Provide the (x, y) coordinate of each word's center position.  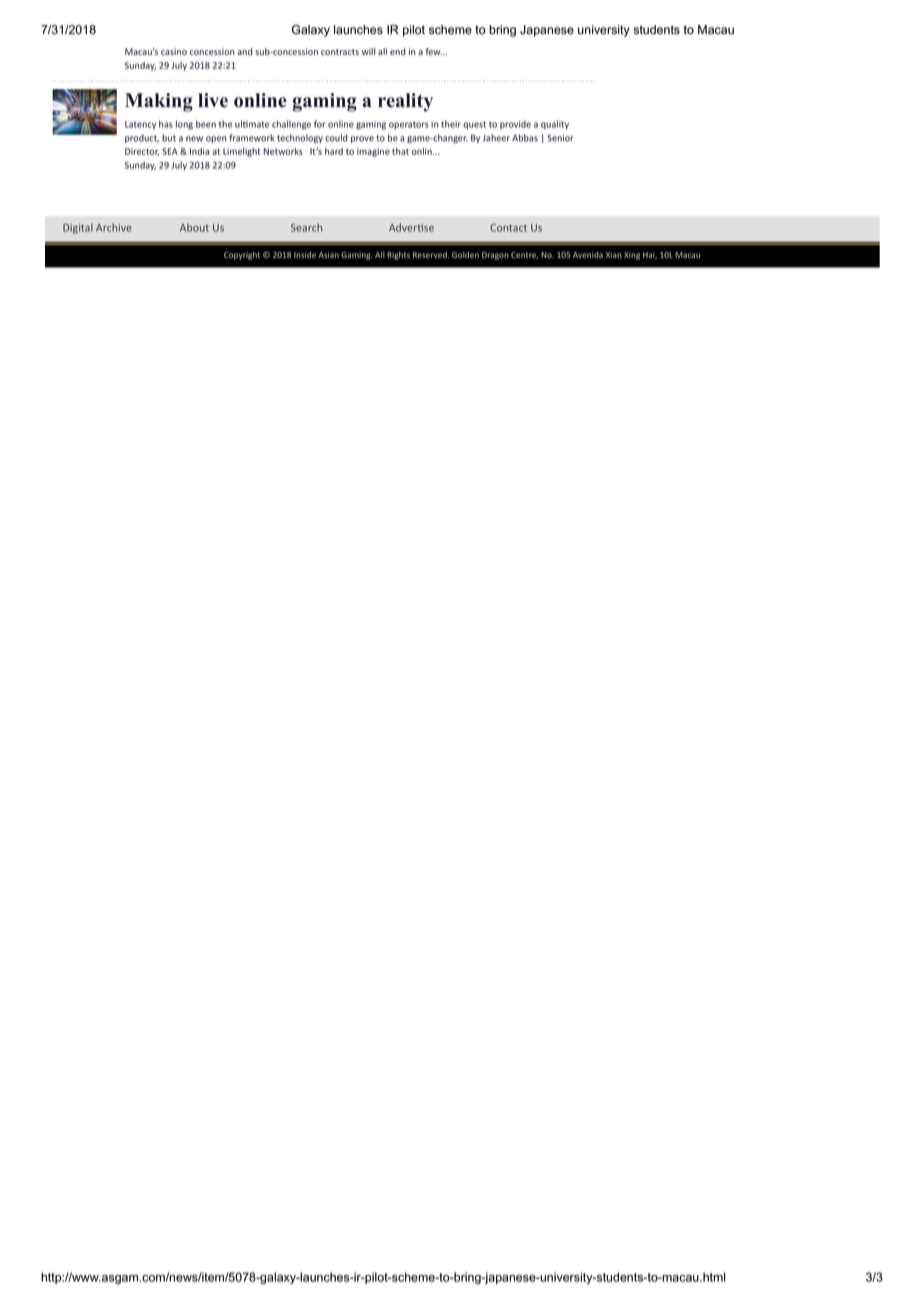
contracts (340, 52)
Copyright (242, 255)
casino (174, 51)
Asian (328, 255)
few (434, 51)
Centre (524, 255)
